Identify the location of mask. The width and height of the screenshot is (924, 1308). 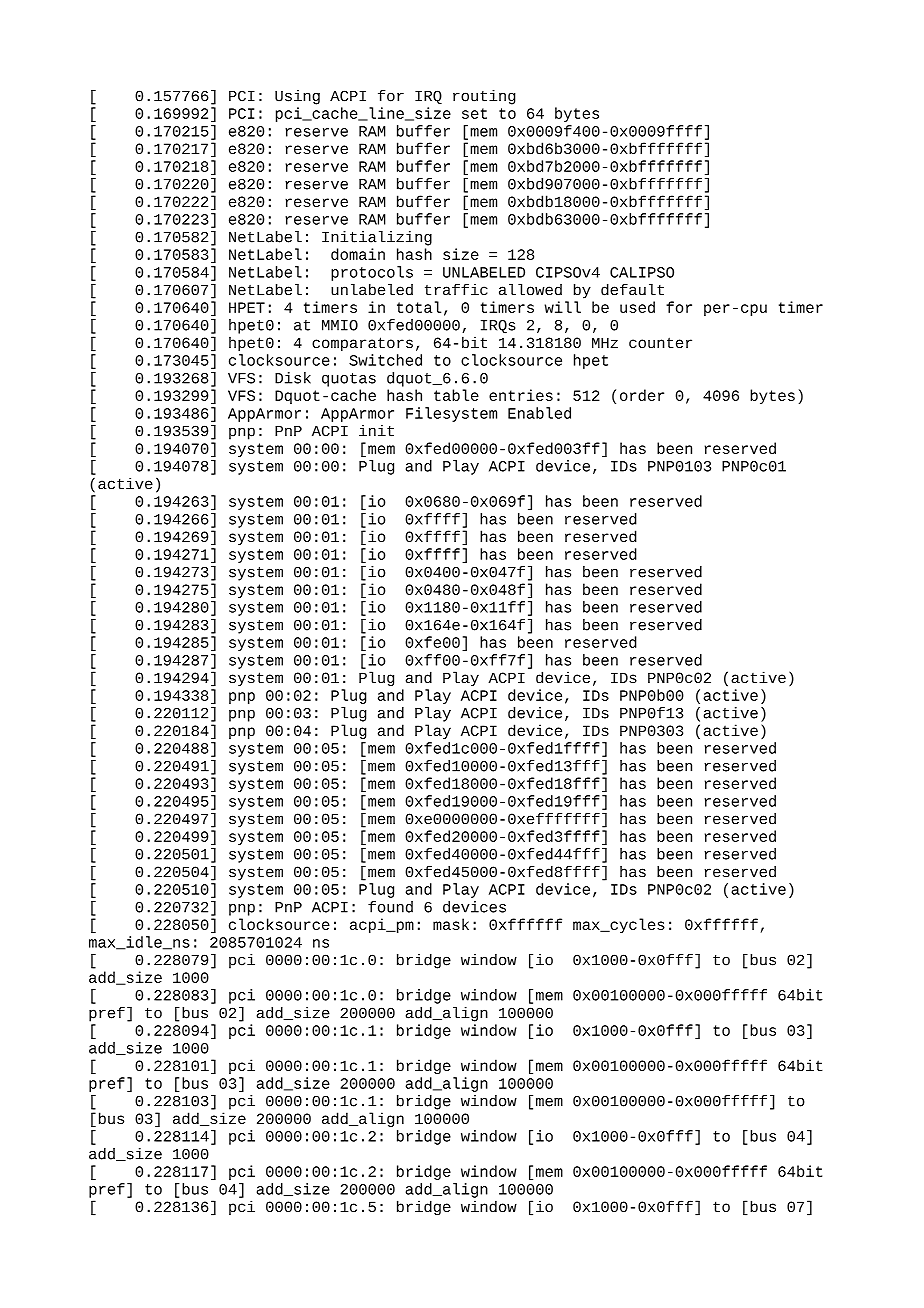
(451, 924).
